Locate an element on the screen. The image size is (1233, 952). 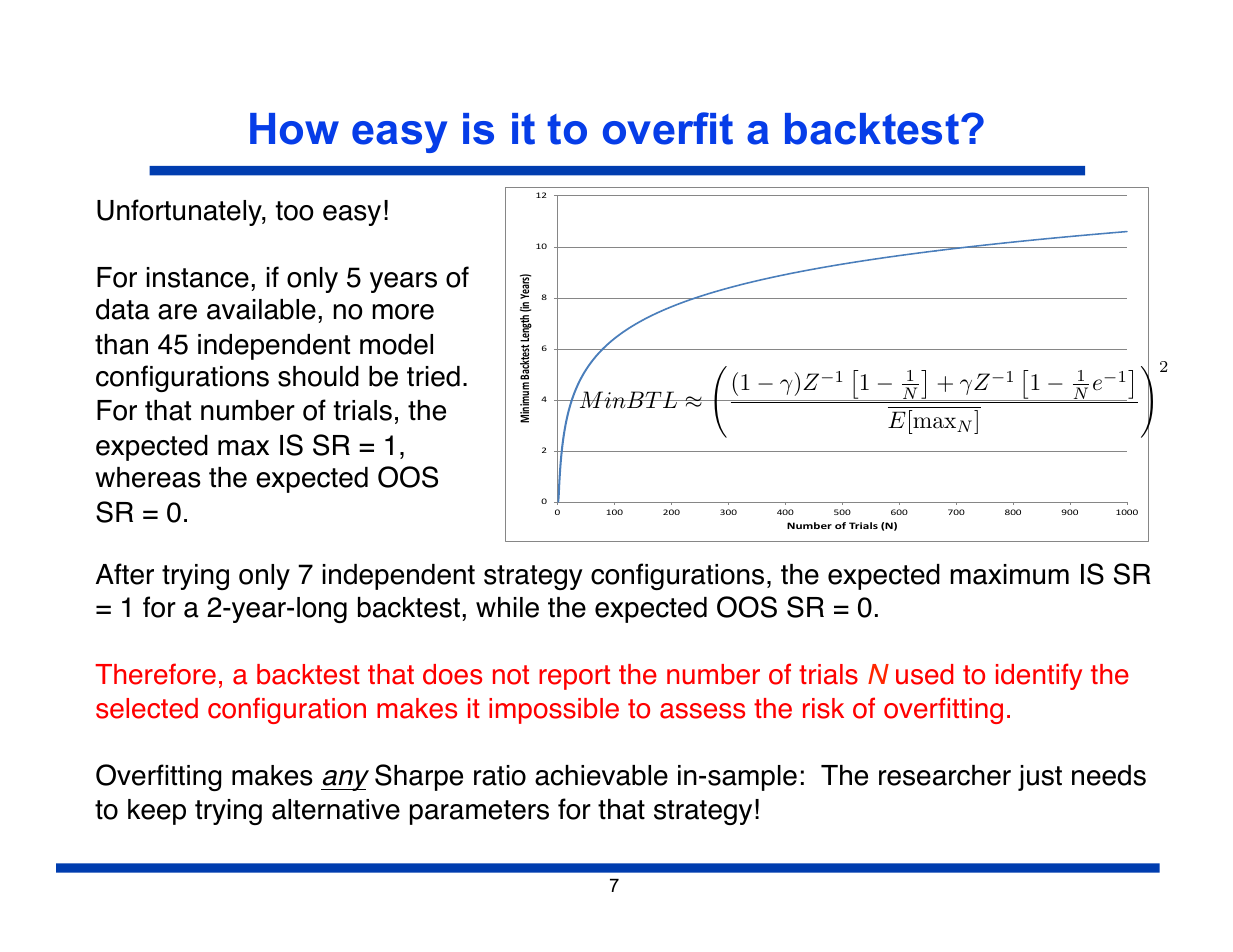
Therefore is located at coordinates (155, 674).
